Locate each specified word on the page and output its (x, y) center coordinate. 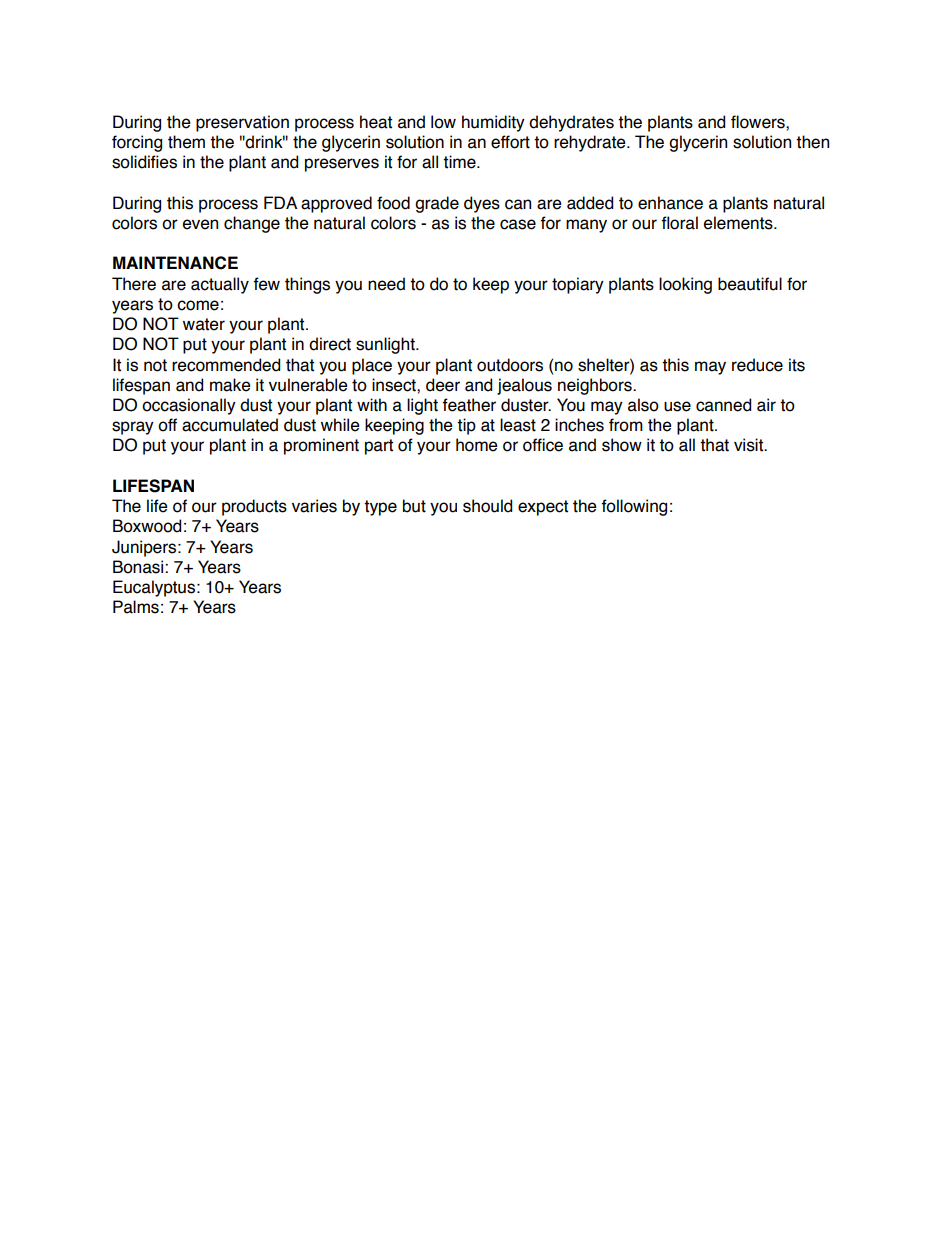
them (186, 142)
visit (750, 445)
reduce (757, 365)
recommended (226, 365)
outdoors (510, 365)
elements (739, 223)
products (254, 507)
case (518, 224)
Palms (136, 607)
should (487, 506)
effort (510, 142)
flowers (759, 122)
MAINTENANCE (175, 263)
